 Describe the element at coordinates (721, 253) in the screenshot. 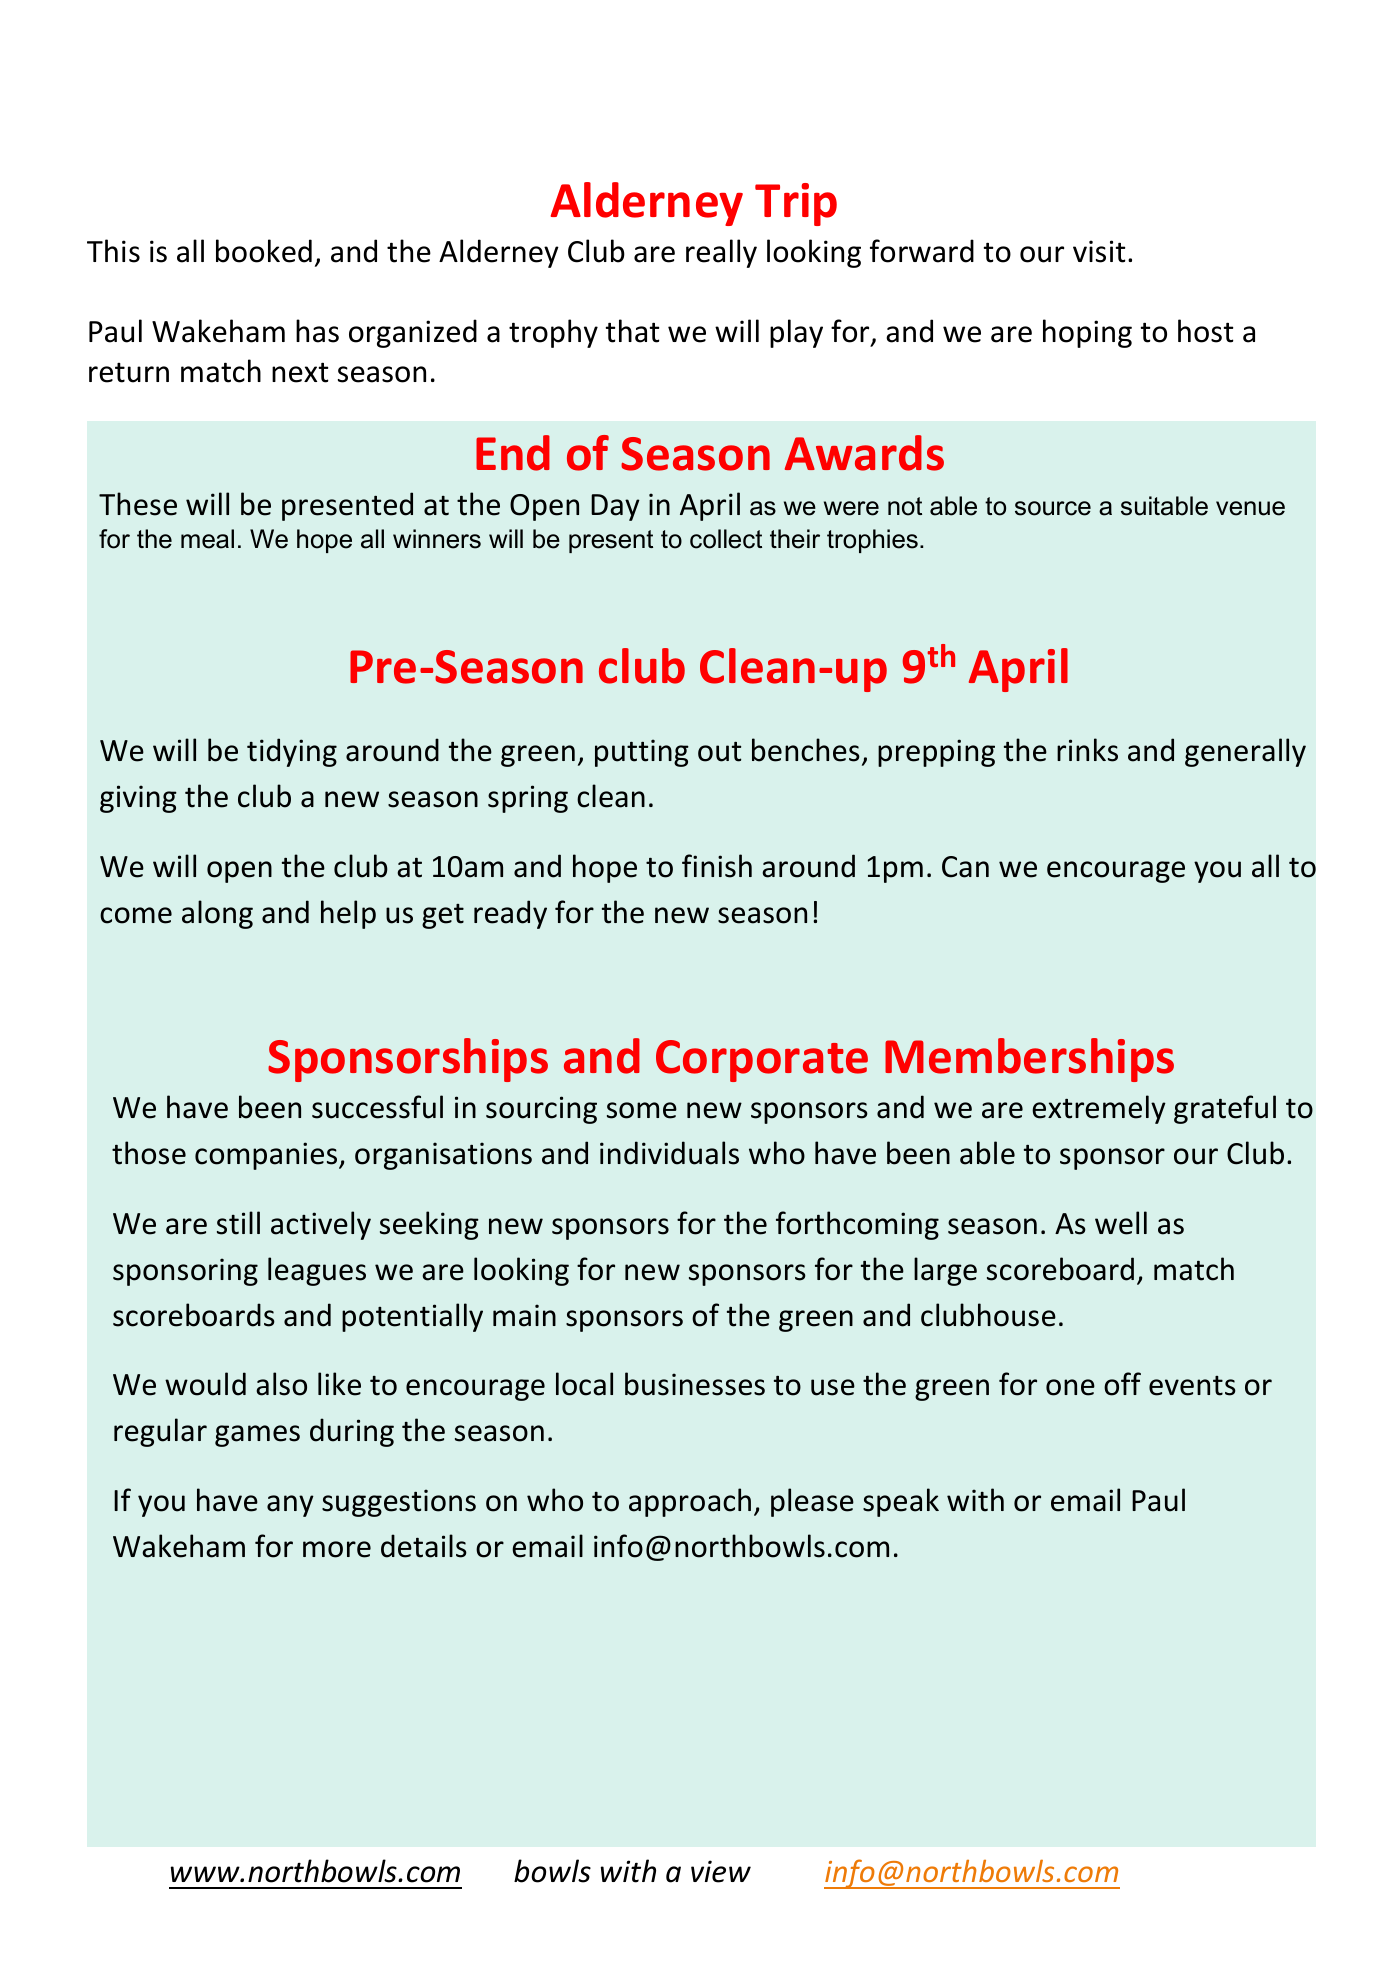

I see `really` at that location.
